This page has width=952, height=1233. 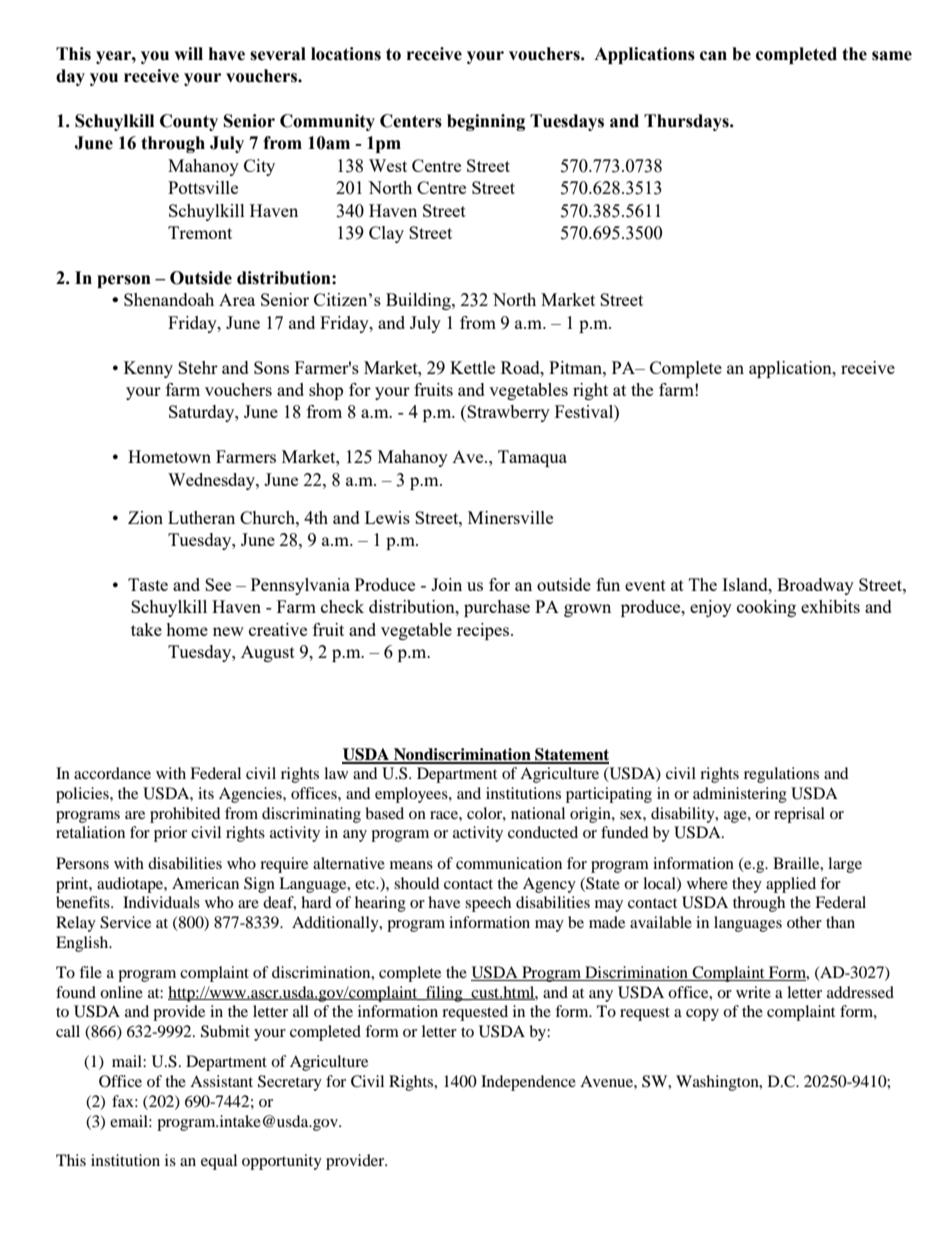 What do you see at coordinates (188, 53) in the page?
I see `will` at bounding box center [188, 53].
